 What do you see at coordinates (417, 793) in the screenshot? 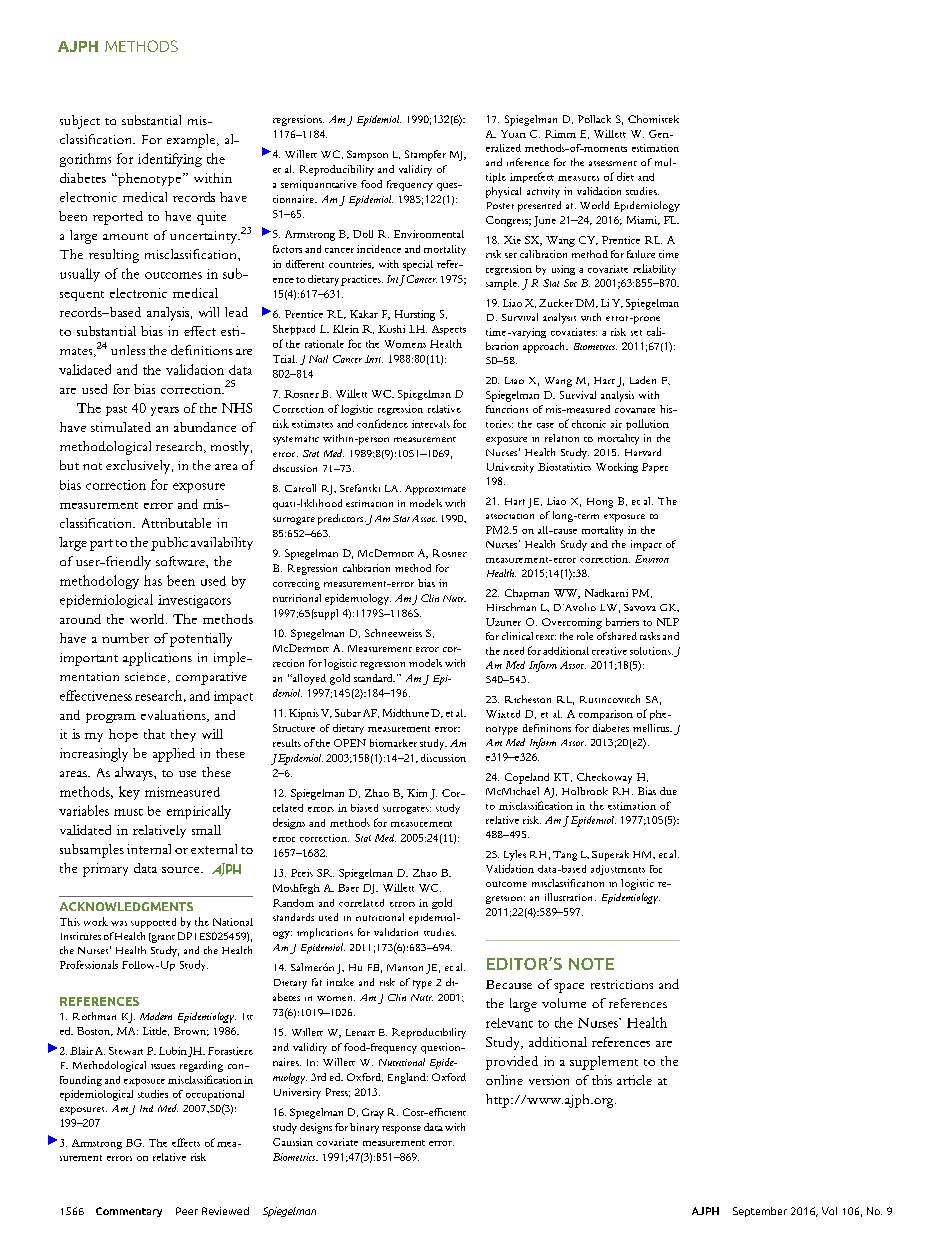
I see `Kim` at bounding box center [417, 793].
